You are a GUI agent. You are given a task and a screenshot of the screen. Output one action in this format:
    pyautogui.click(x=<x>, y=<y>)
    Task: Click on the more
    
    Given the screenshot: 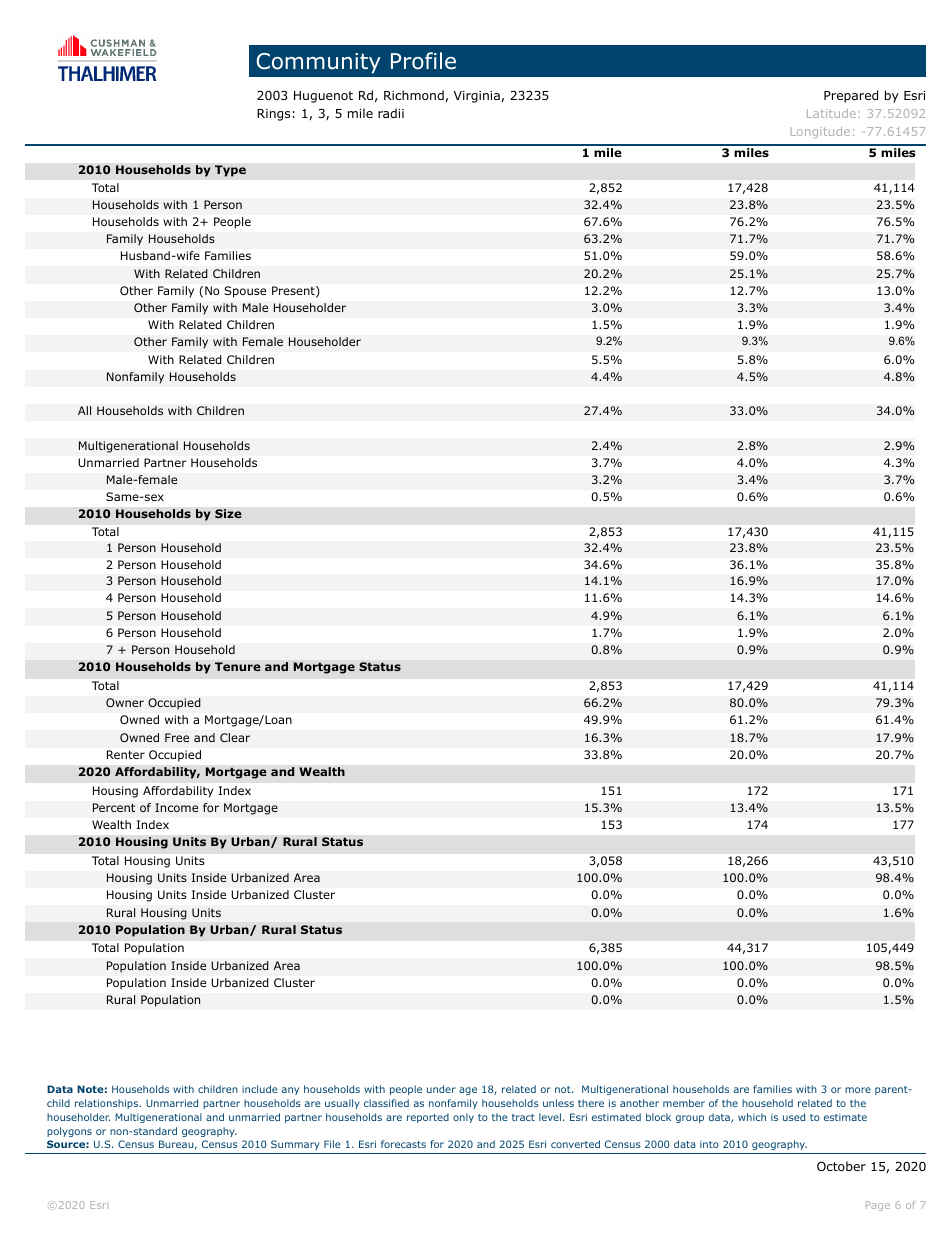 What is the action you would take?
    pyautogui.click(x=858, y=1090)
